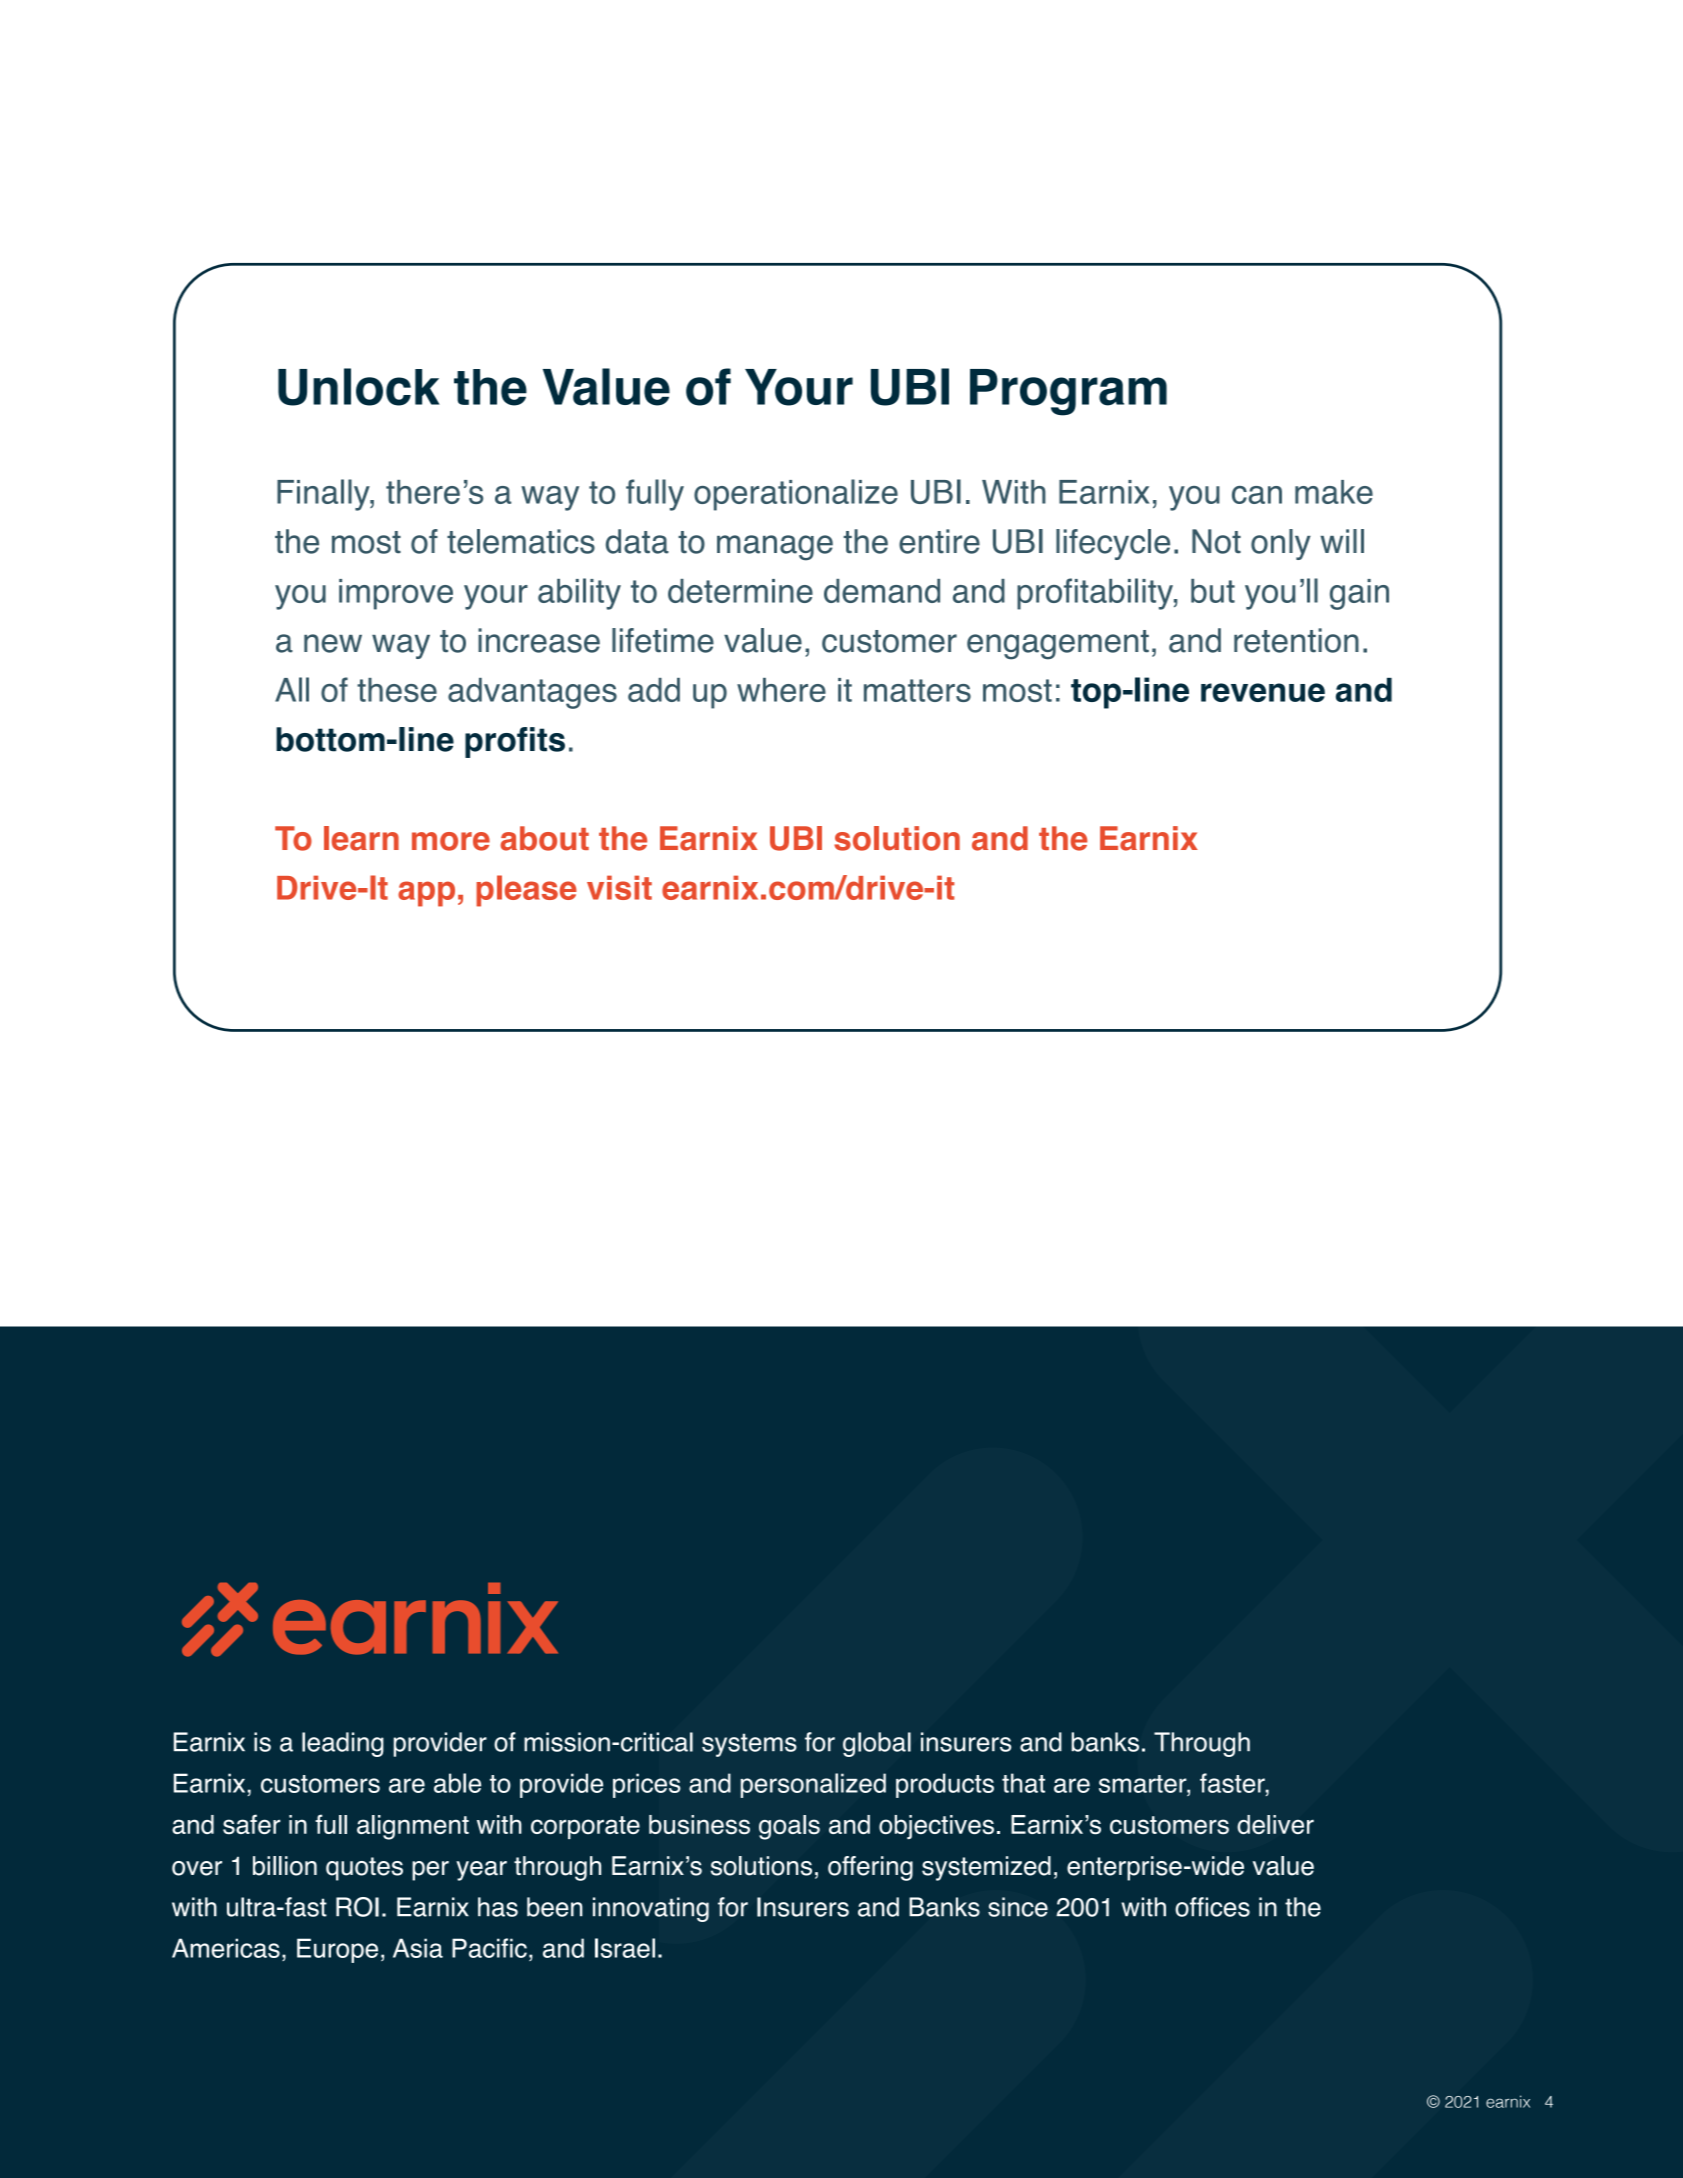  Describe the element at coordinates (426, 894) in the image. I see `app` at that location.
